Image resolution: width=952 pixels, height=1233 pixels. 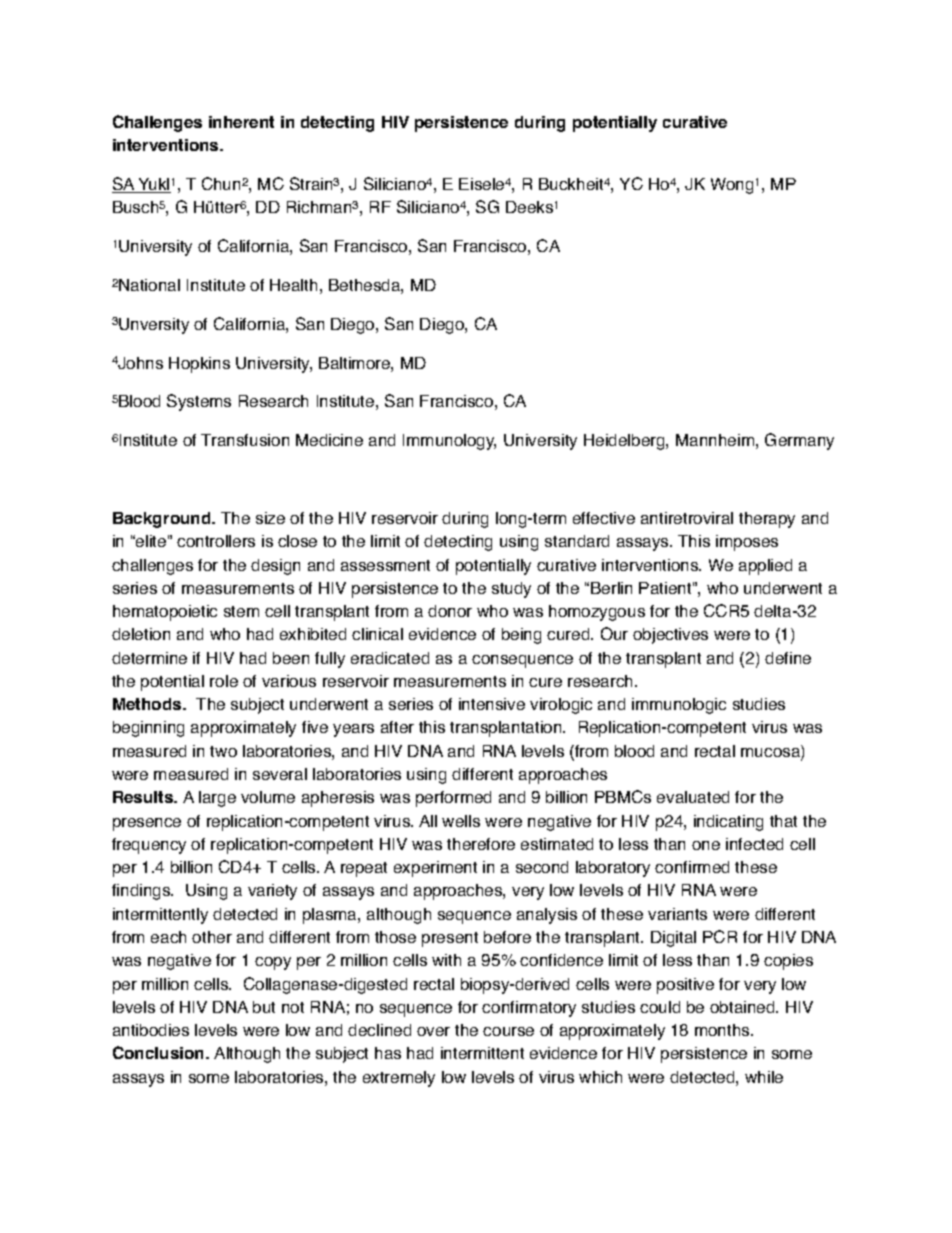 I want to click on experiment, so click(x=435, y=869).
